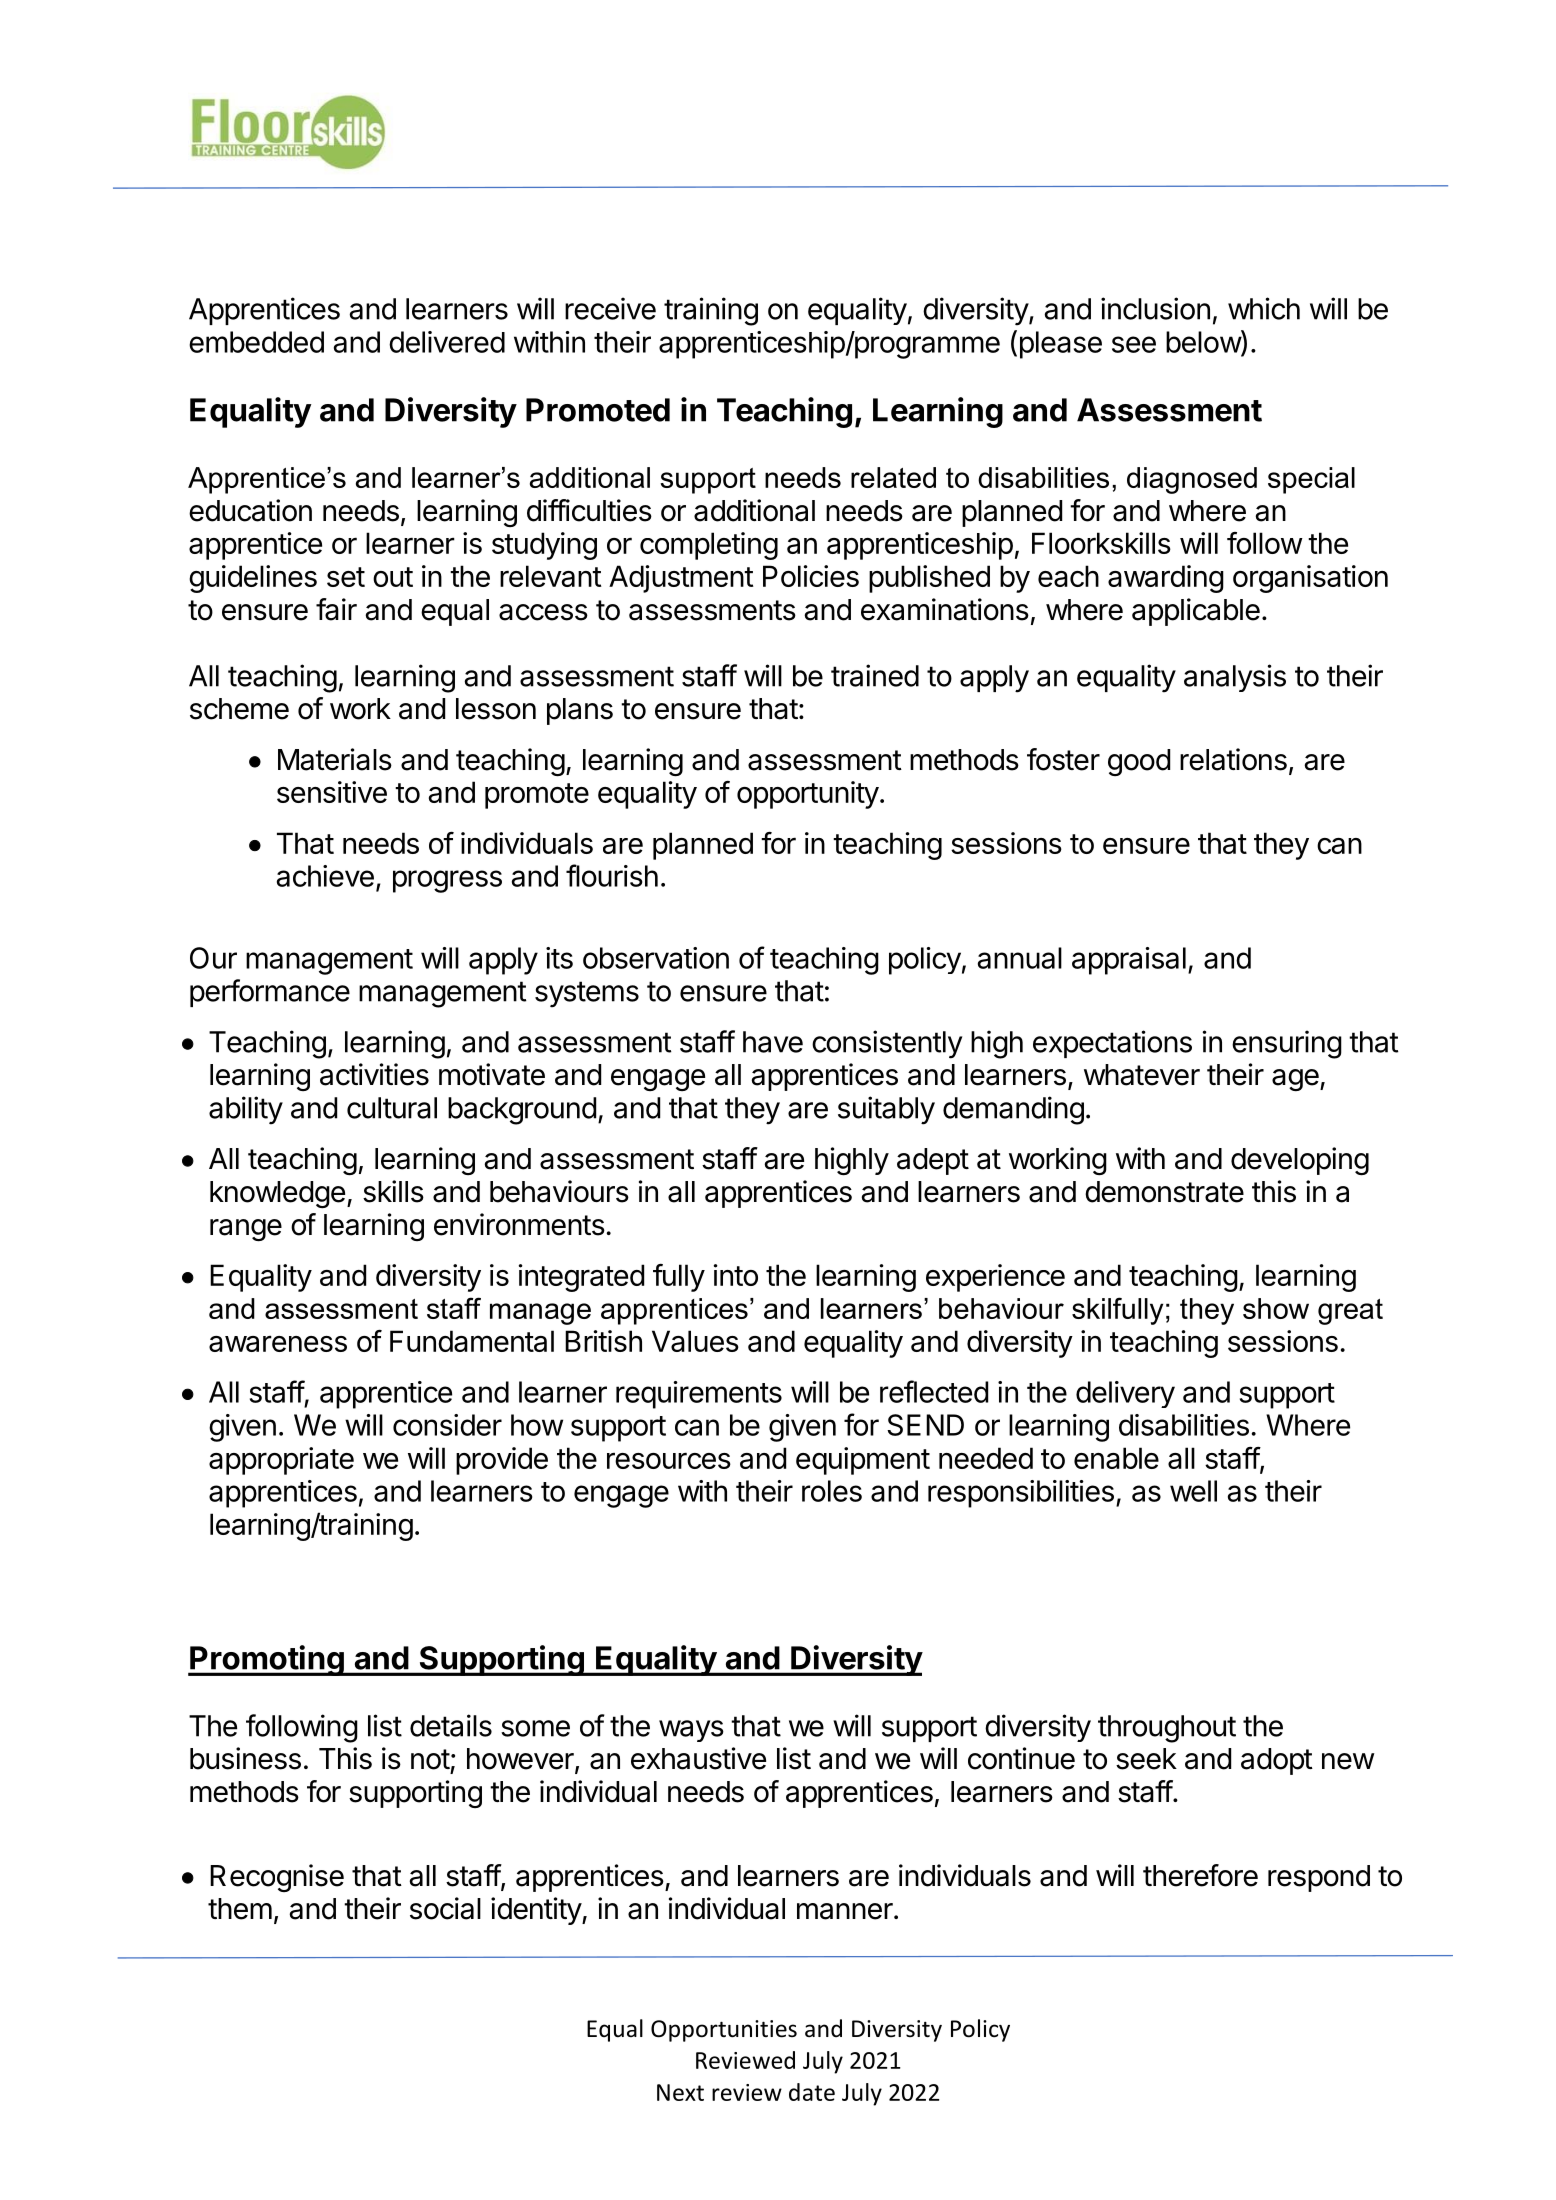 The height and width of the image is (2200, 1556). What do you see at coordinates (699, 1395) in the image?
I see `requirements` at bounding box center [699, 1395].
